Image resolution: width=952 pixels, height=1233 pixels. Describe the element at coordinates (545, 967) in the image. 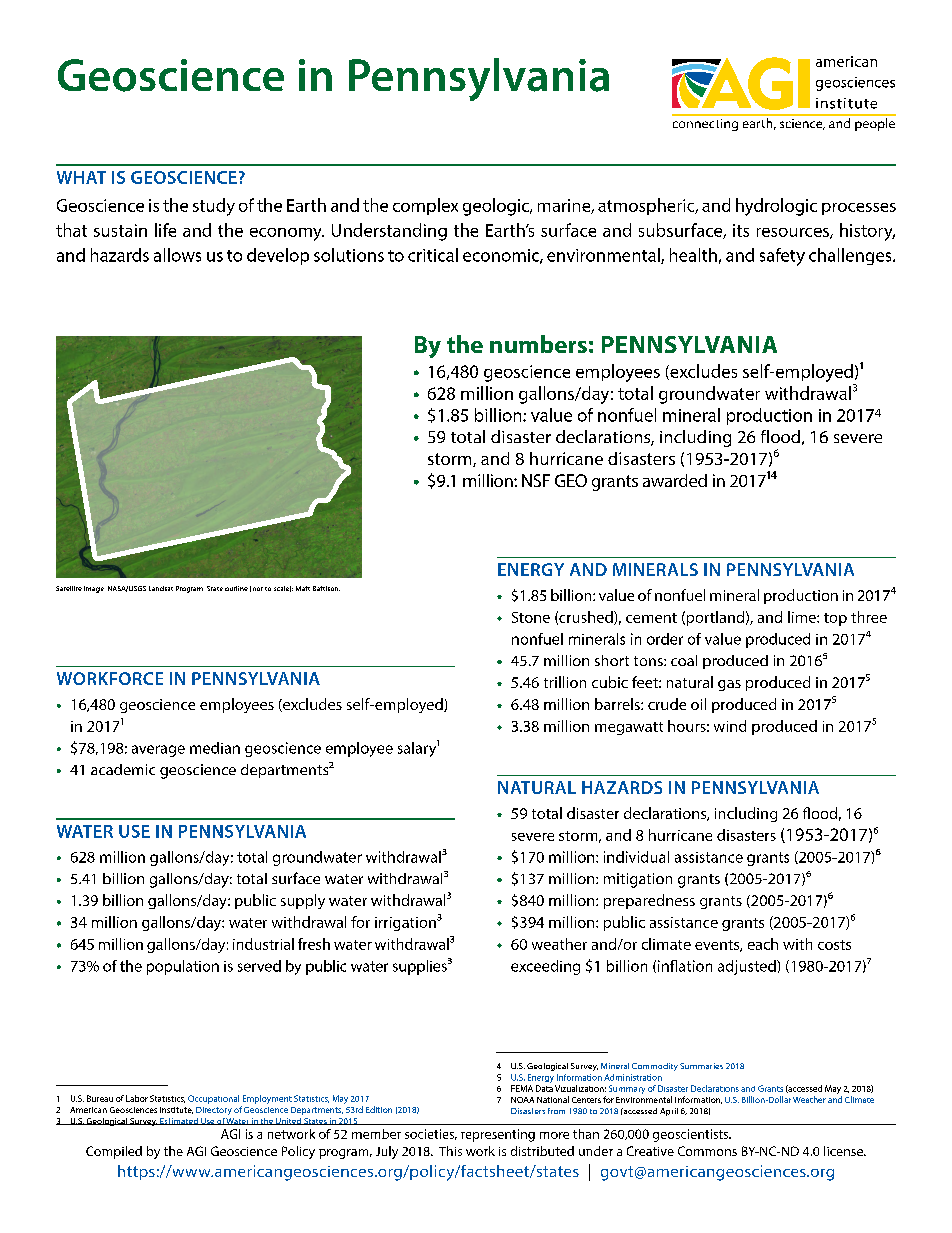

I see `exceeding` at that location.
